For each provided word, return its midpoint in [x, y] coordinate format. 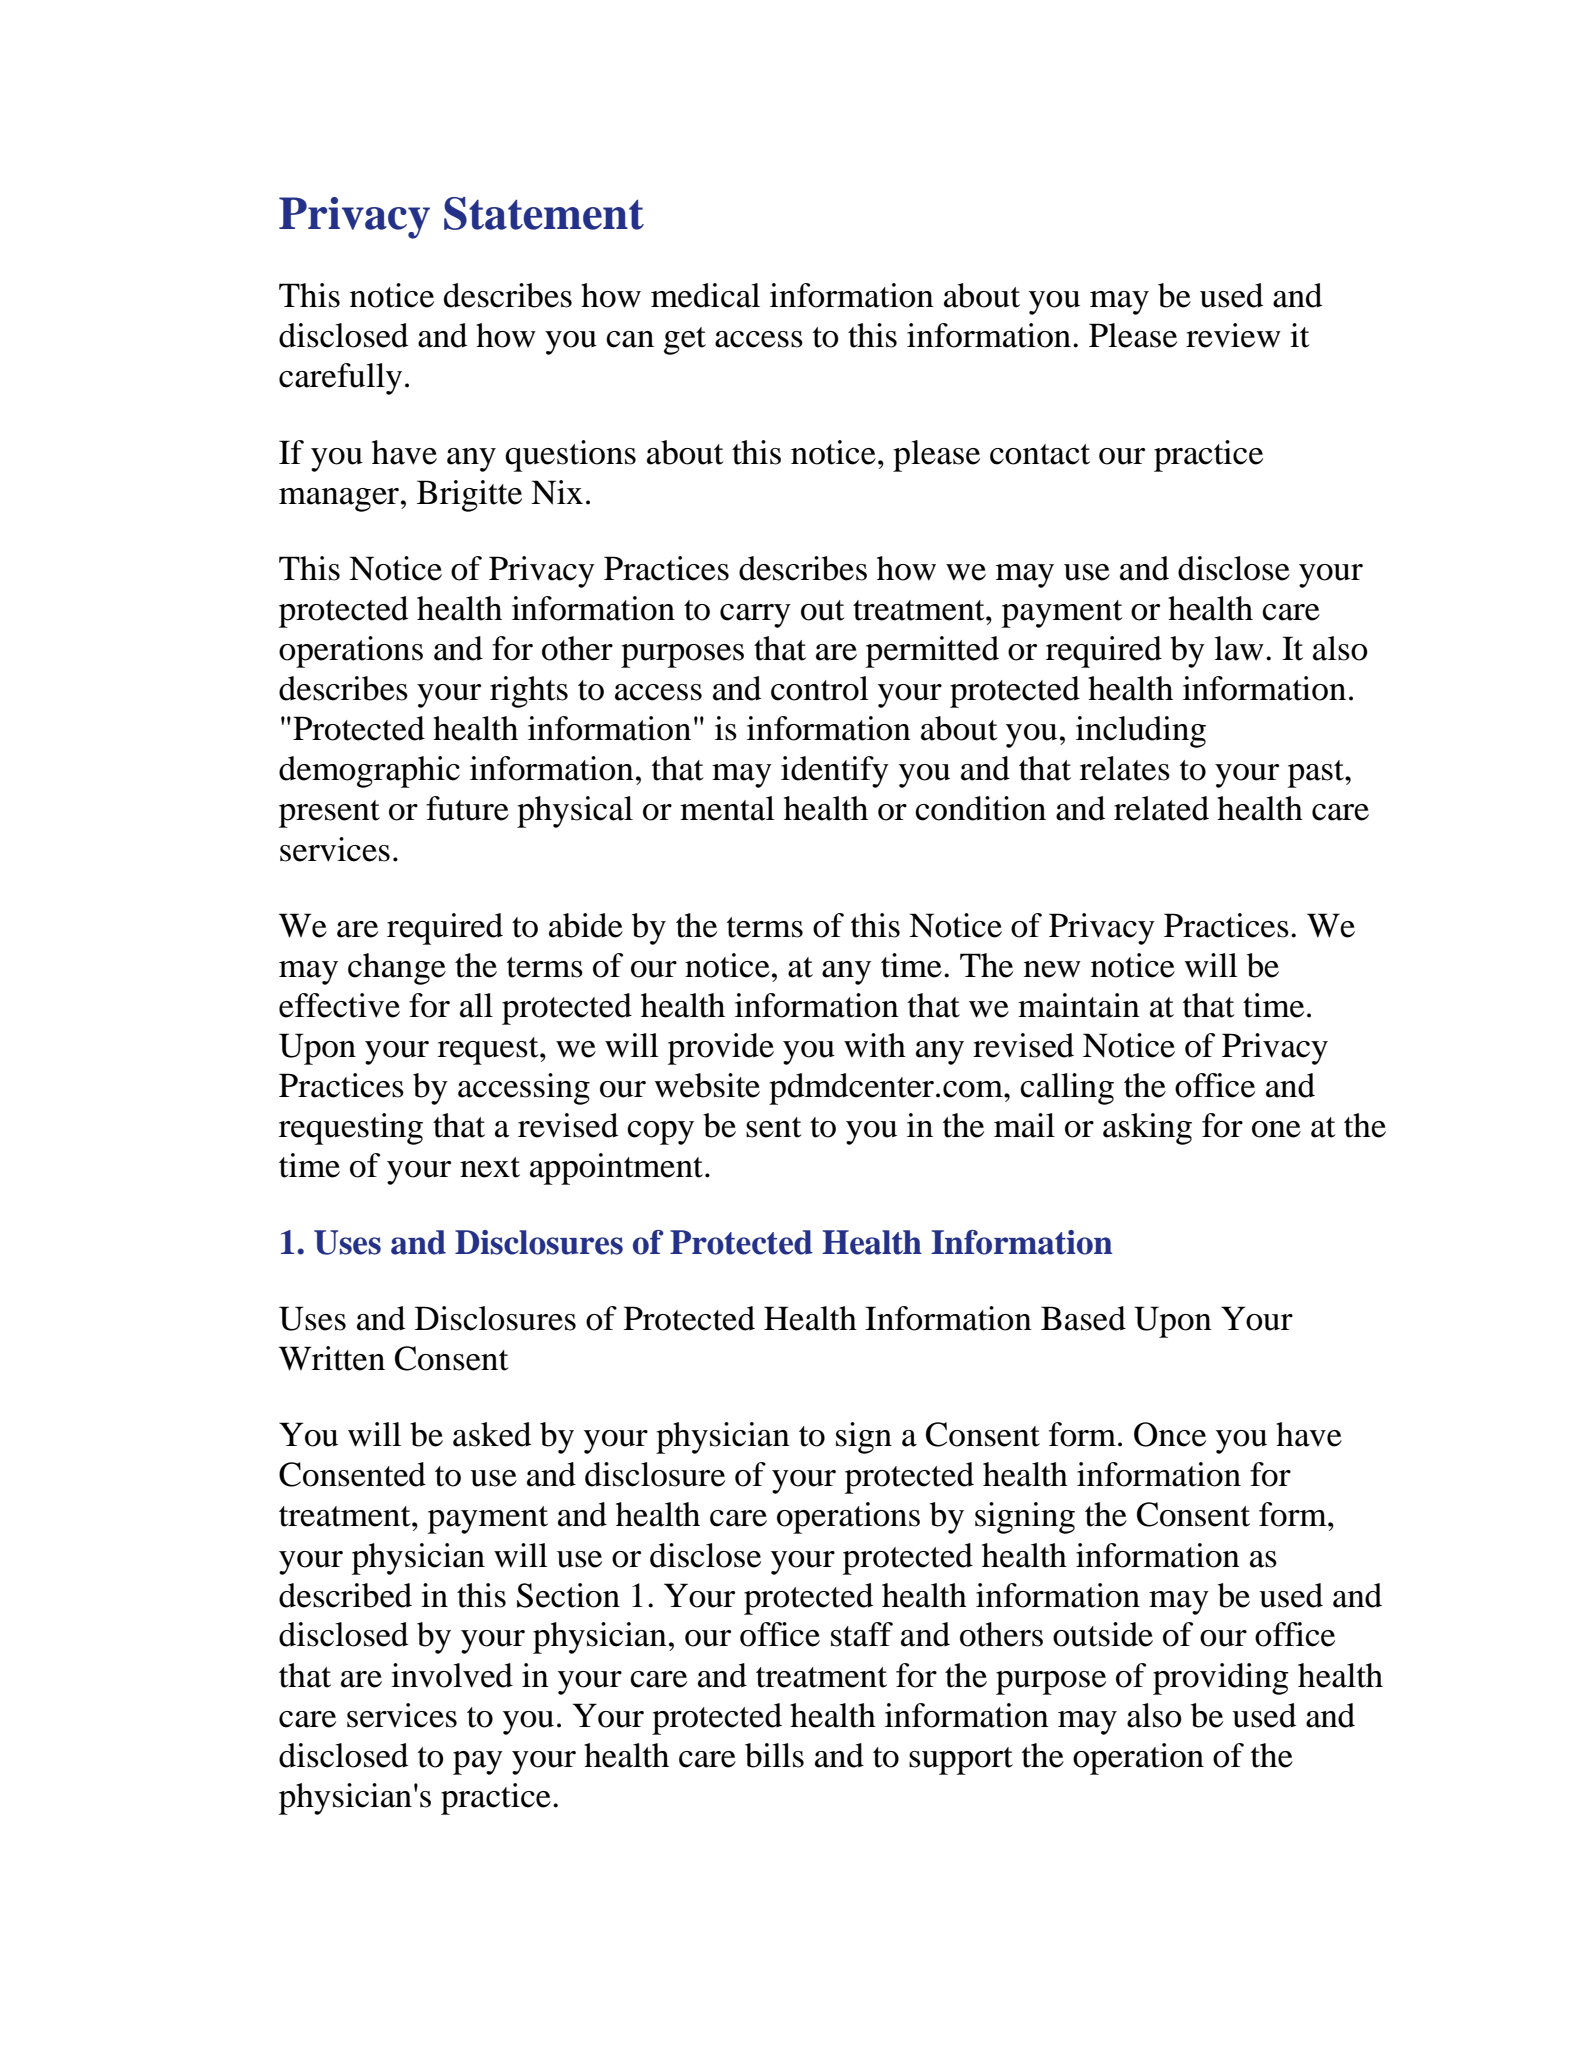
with [875, 1045]
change [397, 969]
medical [705, 295]
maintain [1079, 1005]
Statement [544, 213]
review [1233, 335]
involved [452, 1675]
